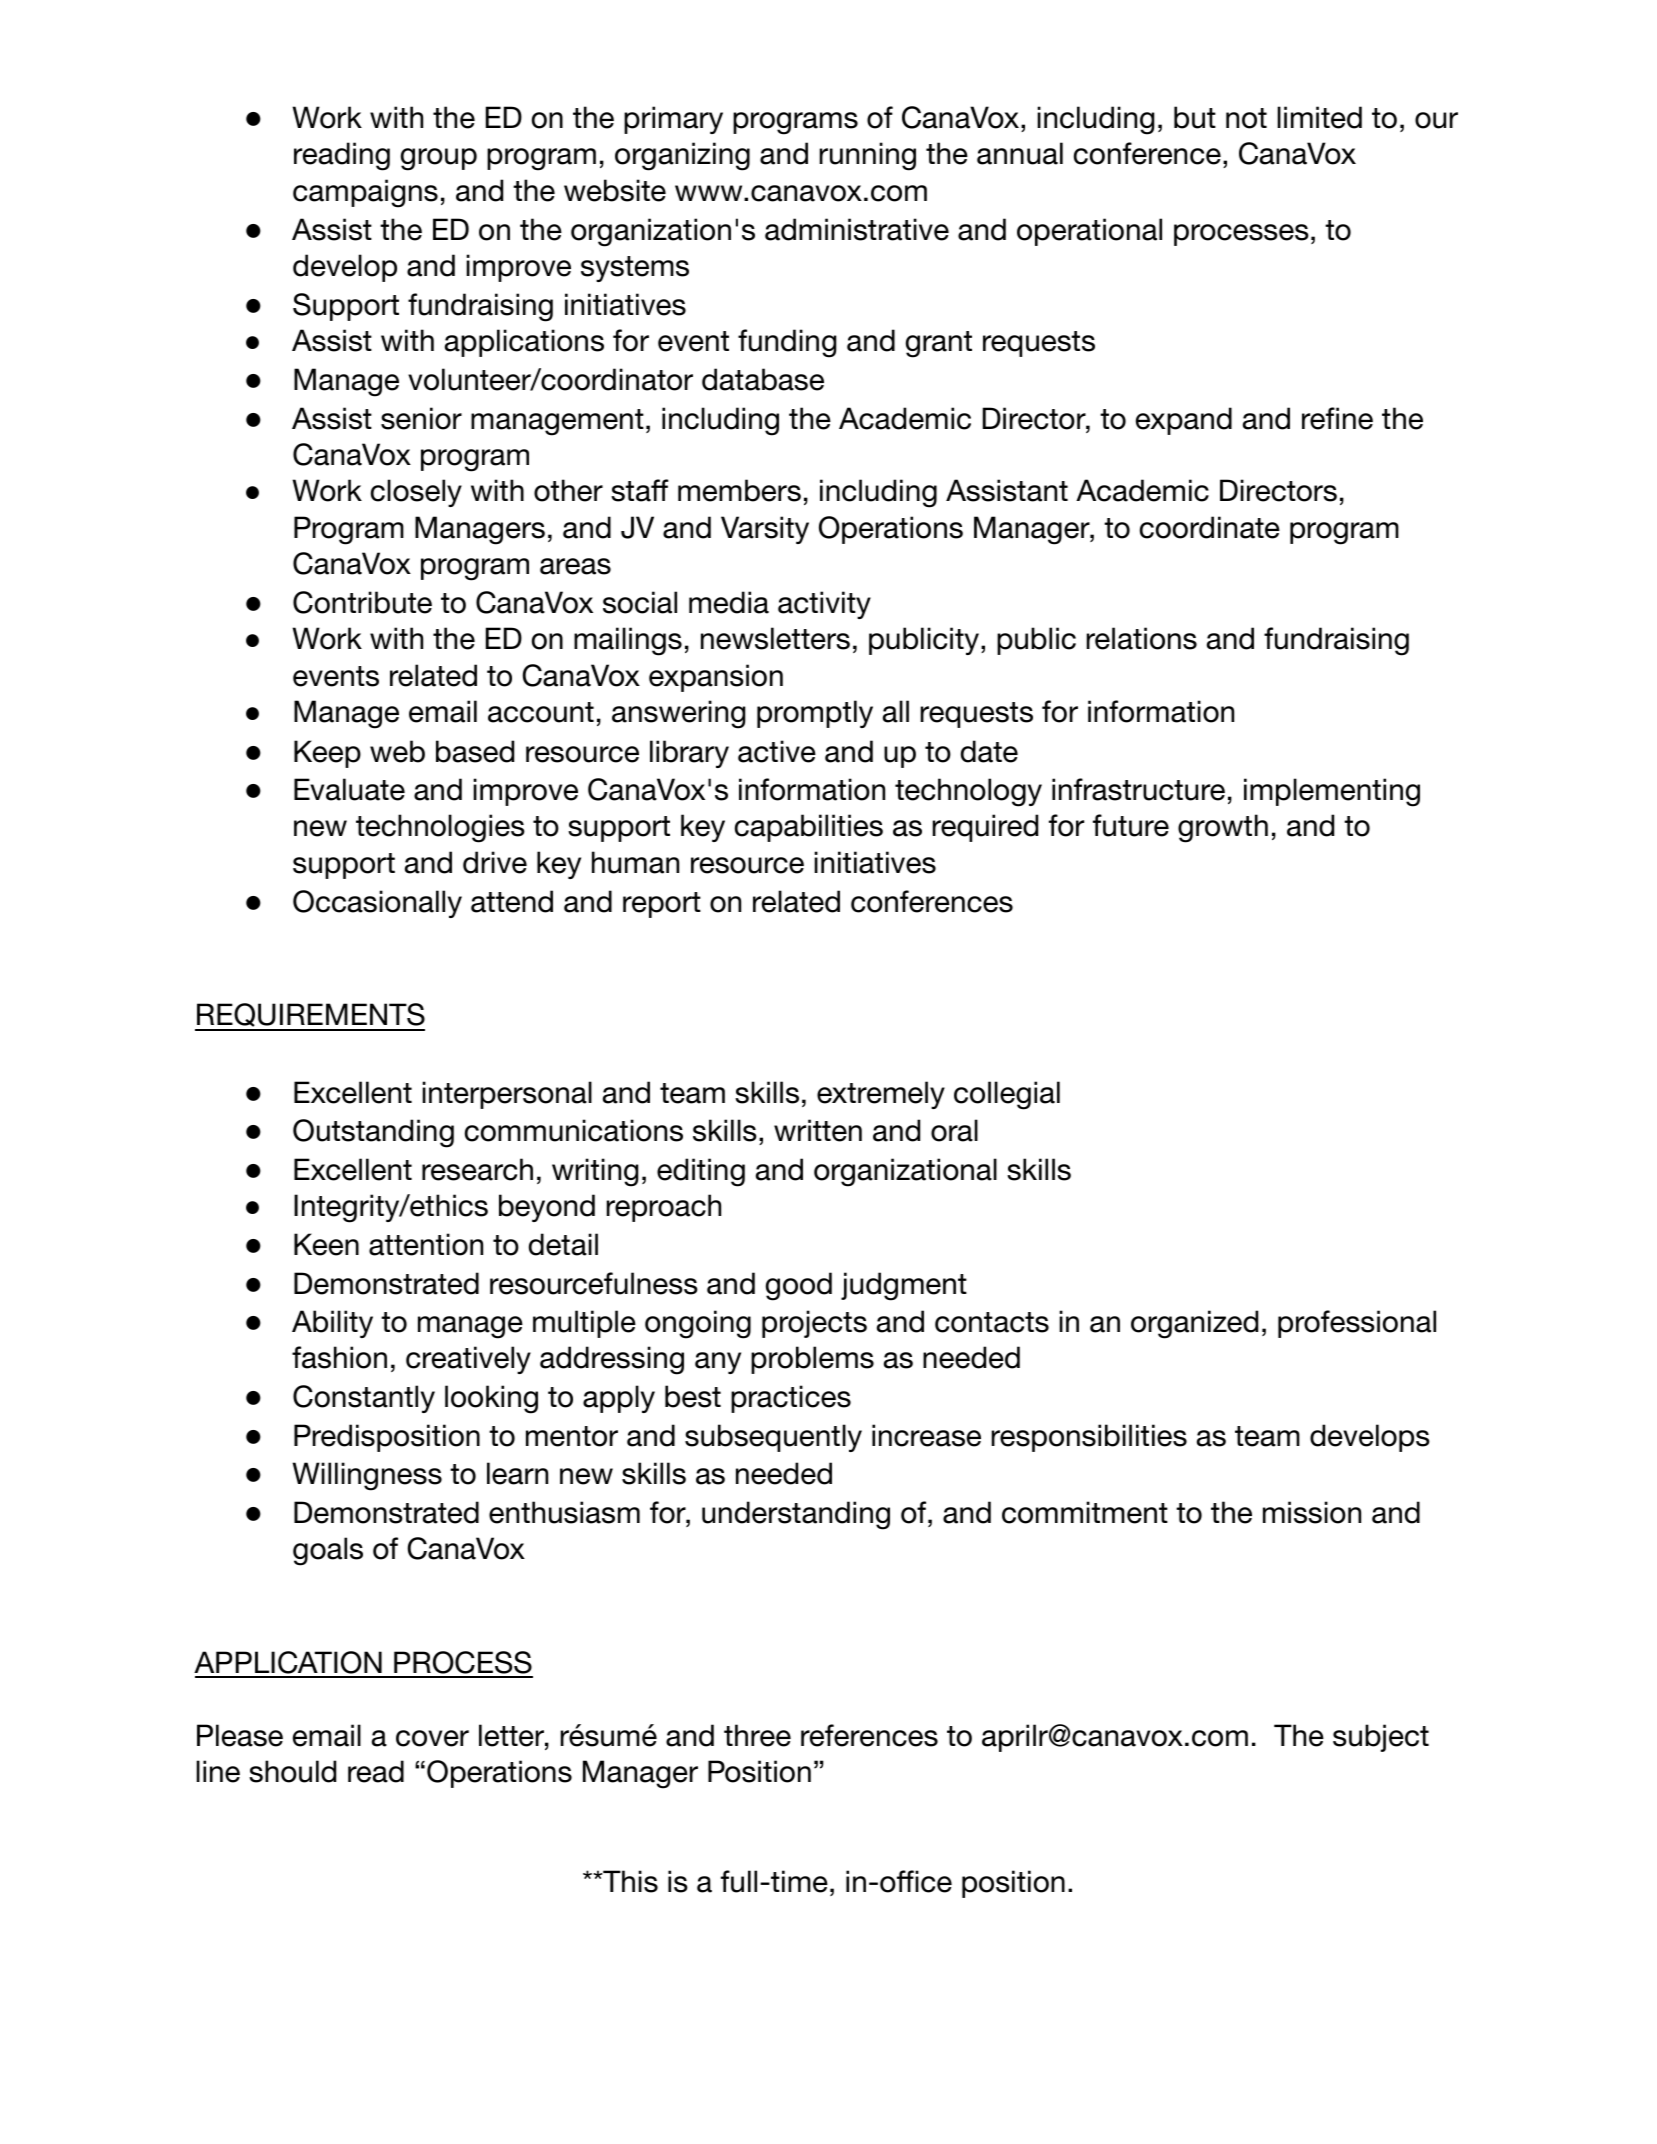 The height and width of the image is (2144, 1657). I want to click on extremely, so click(881, 1095).
